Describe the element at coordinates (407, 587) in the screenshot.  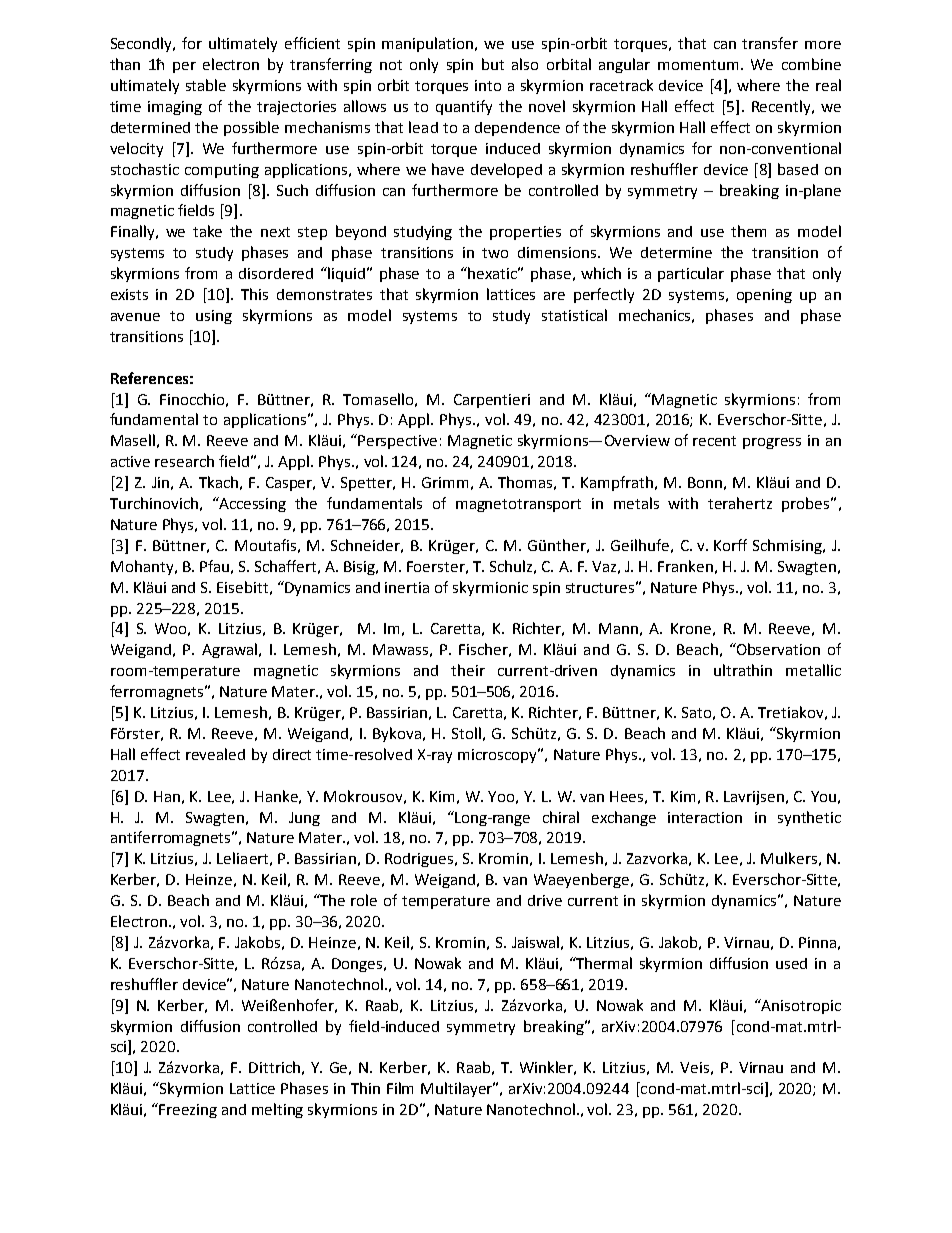
I see `inertia` at that location.
